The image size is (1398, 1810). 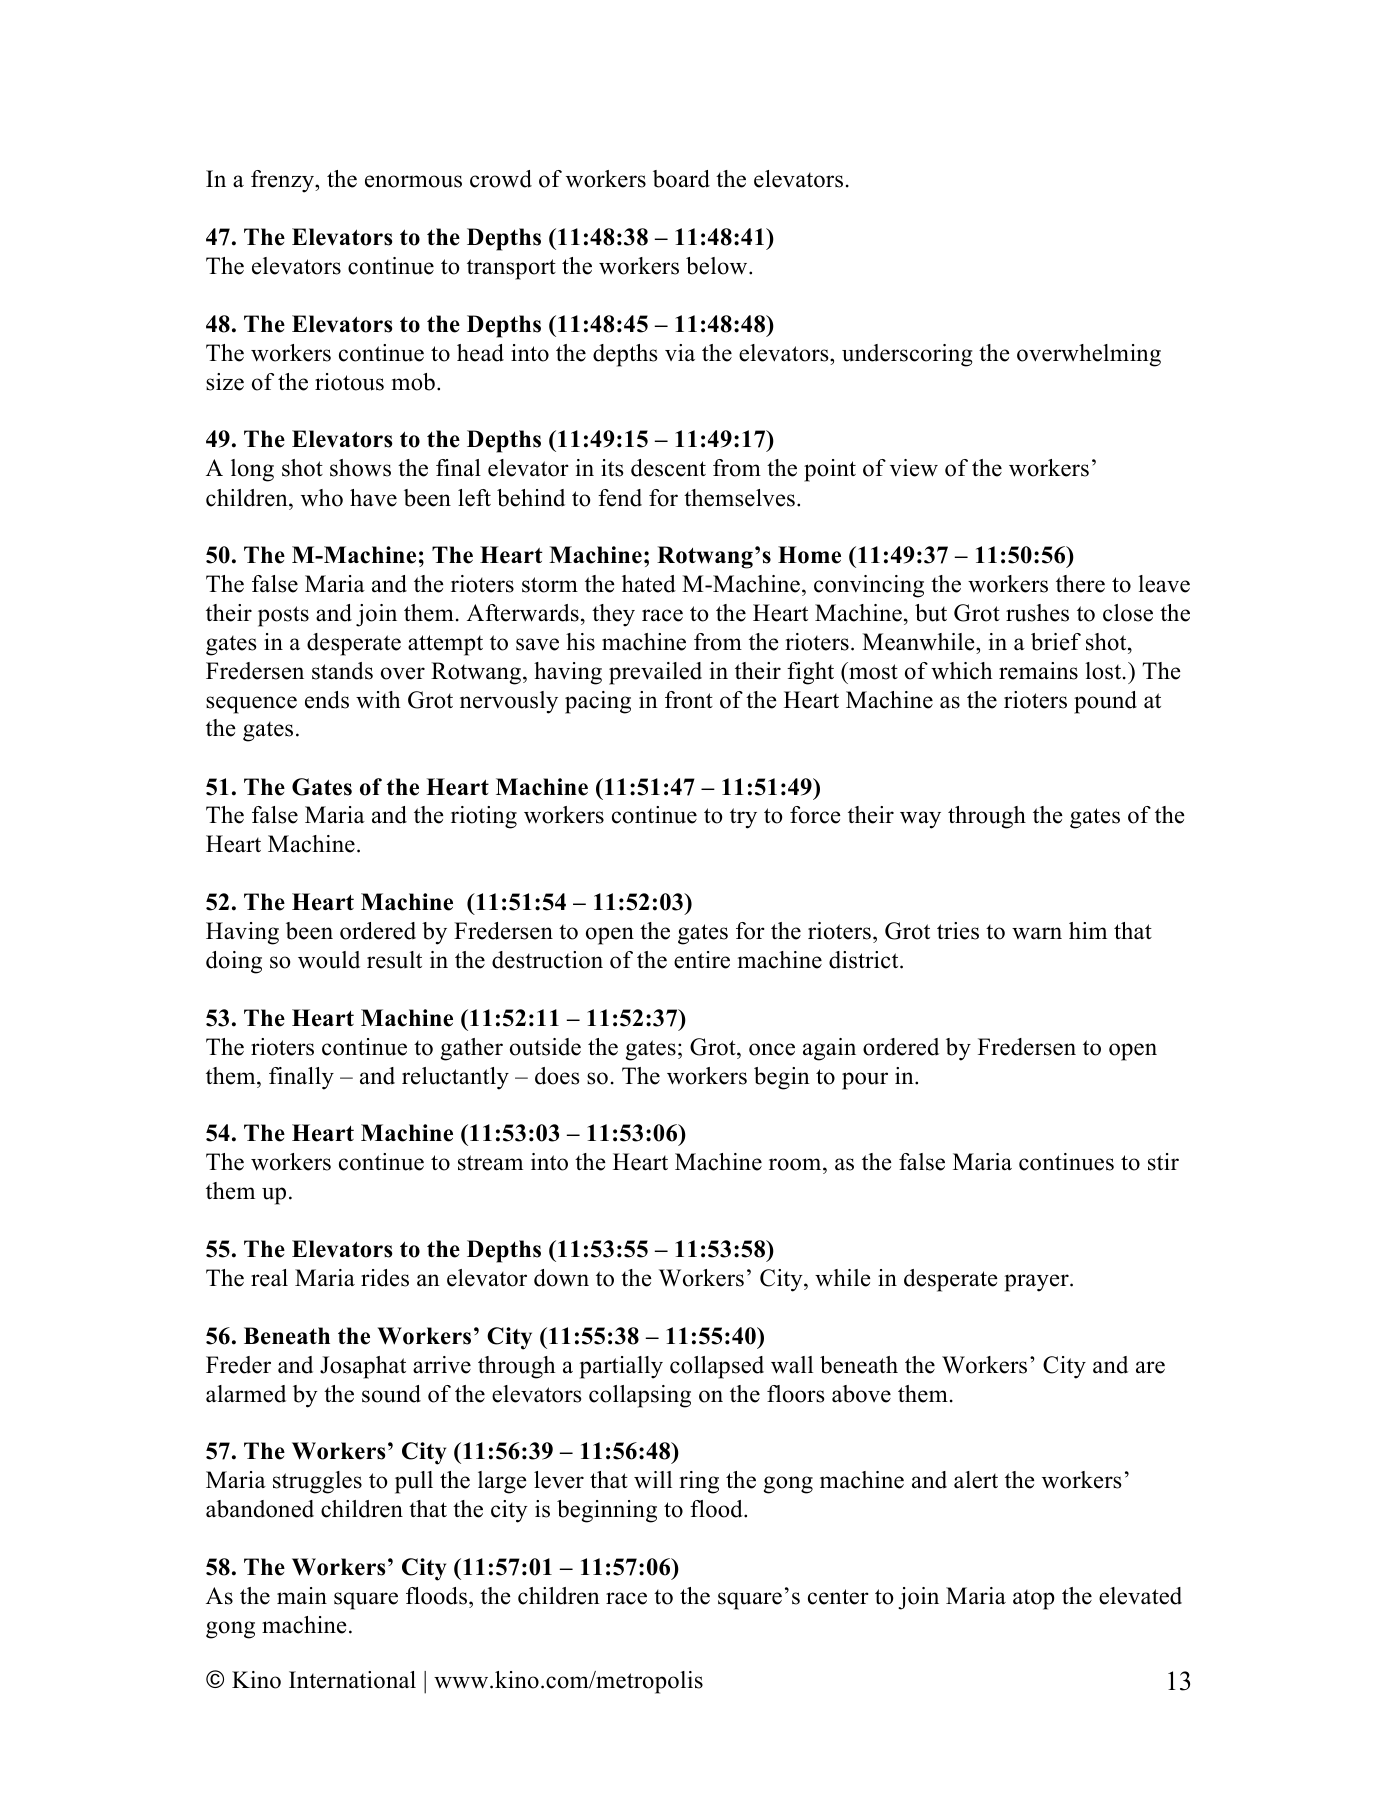 I want to click on pound, so click(x=1105, y=702).
